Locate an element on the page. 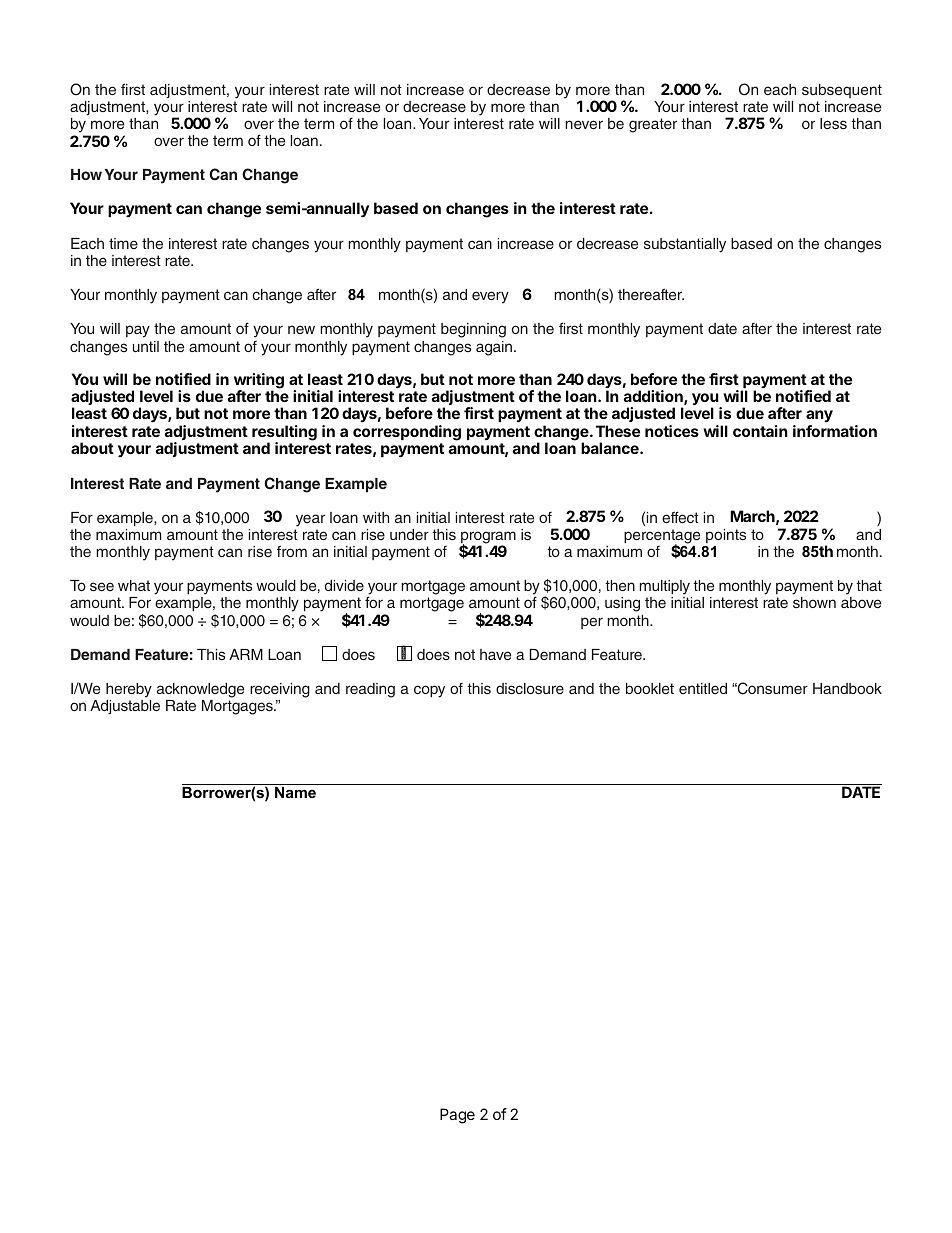 The width and height of the page is (952, 1233). corresponding is located at coordinates (407, 433).
